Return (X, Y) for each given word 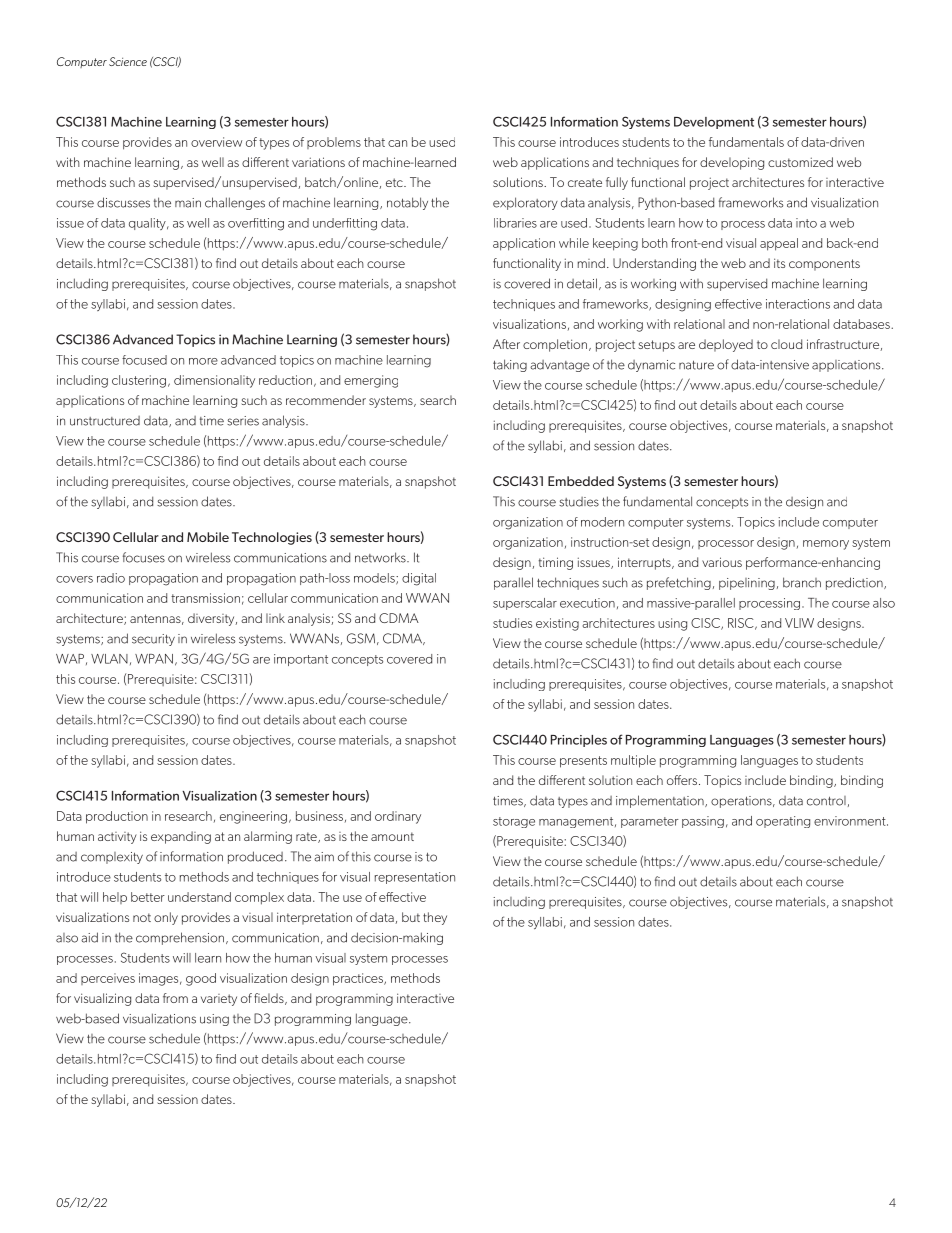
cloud (786, 344)
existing (557, 624)
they (435, 918)
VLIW (799, 623)
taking (510, 365)
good (201, 979)
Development (714, 123)
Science (128, 61)
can (397, 143)
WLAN (109, 659)
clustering (139, 381)
